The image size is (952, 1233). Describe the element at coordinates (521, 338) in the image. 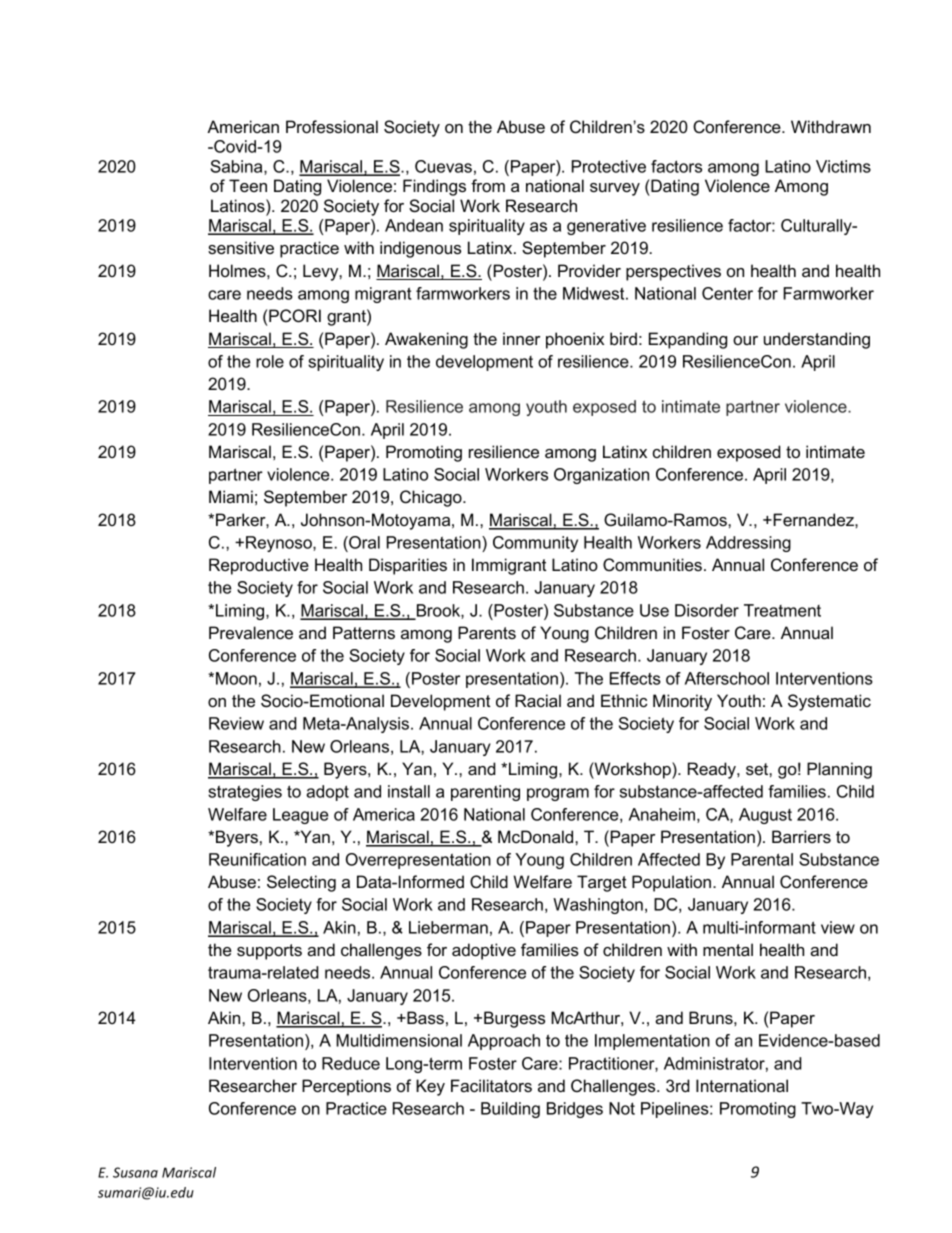

I see `inner` at that location.
